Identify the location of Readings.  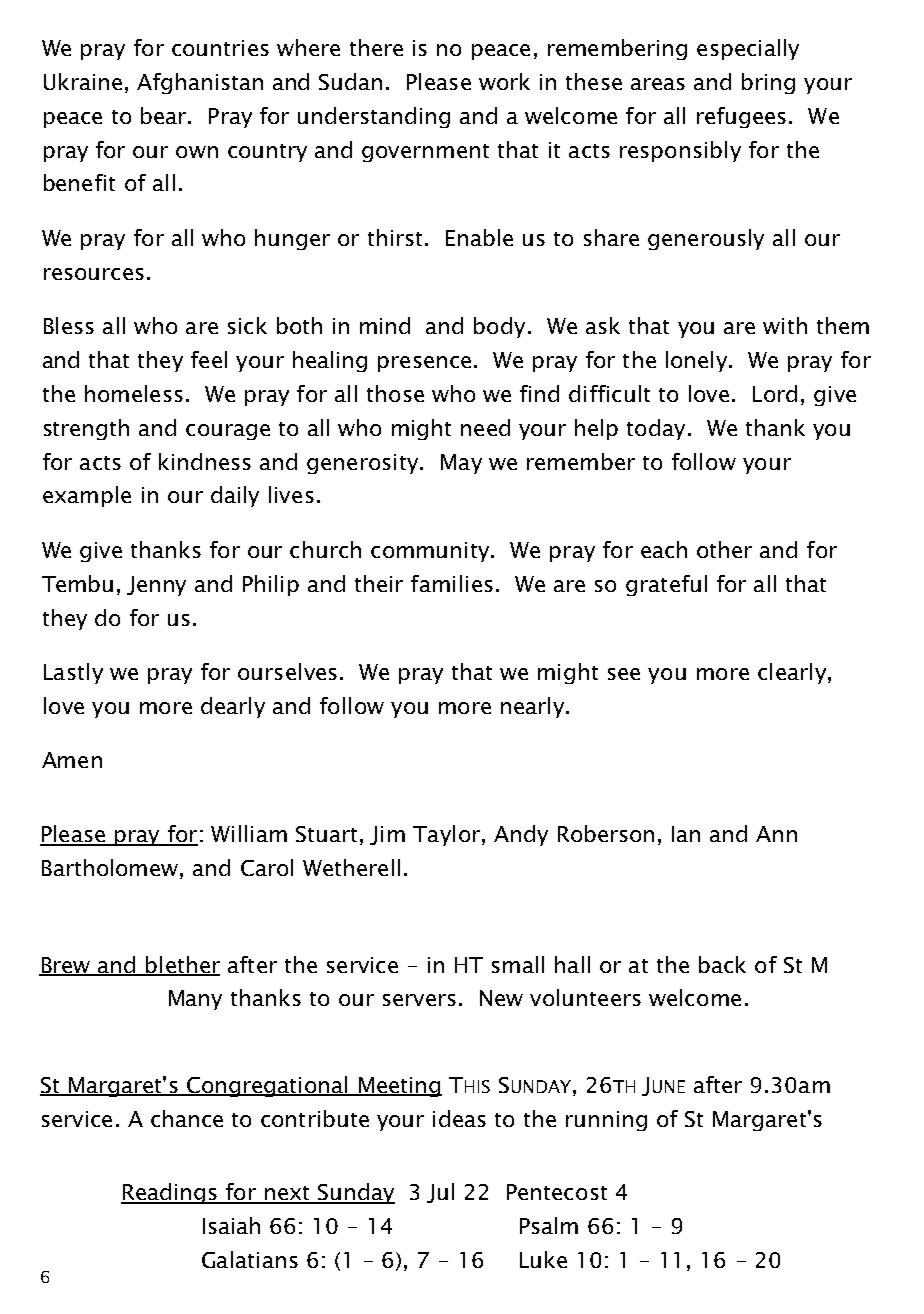
(170, 1193).
